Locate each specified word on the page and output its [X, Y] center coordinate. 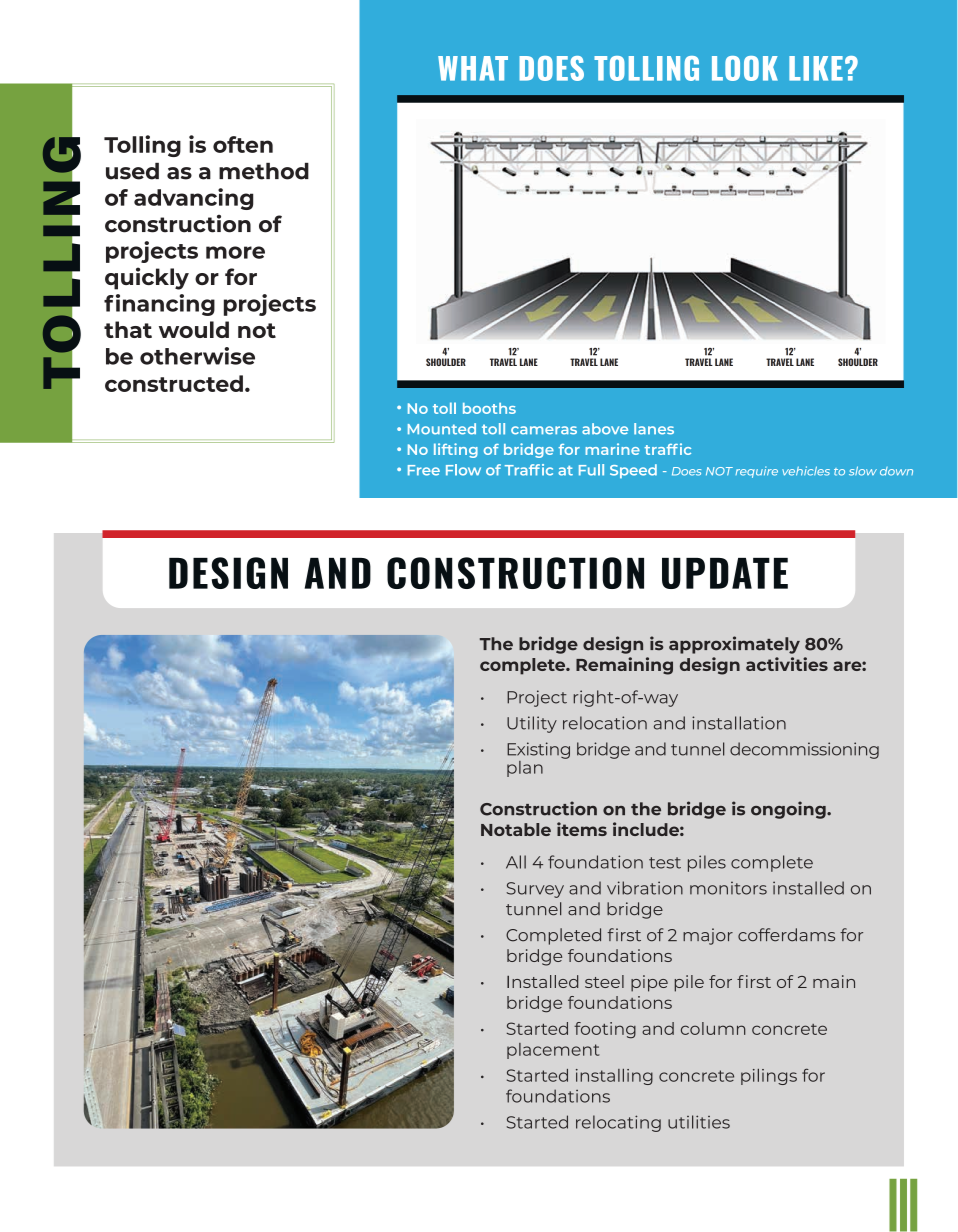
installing [614, 1077]
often [243, 144]
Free [424, 470]
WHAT [473, 68]
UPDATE [725, 573]
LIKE [816, 68]
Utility [532, 724]
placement [553, 1051]
